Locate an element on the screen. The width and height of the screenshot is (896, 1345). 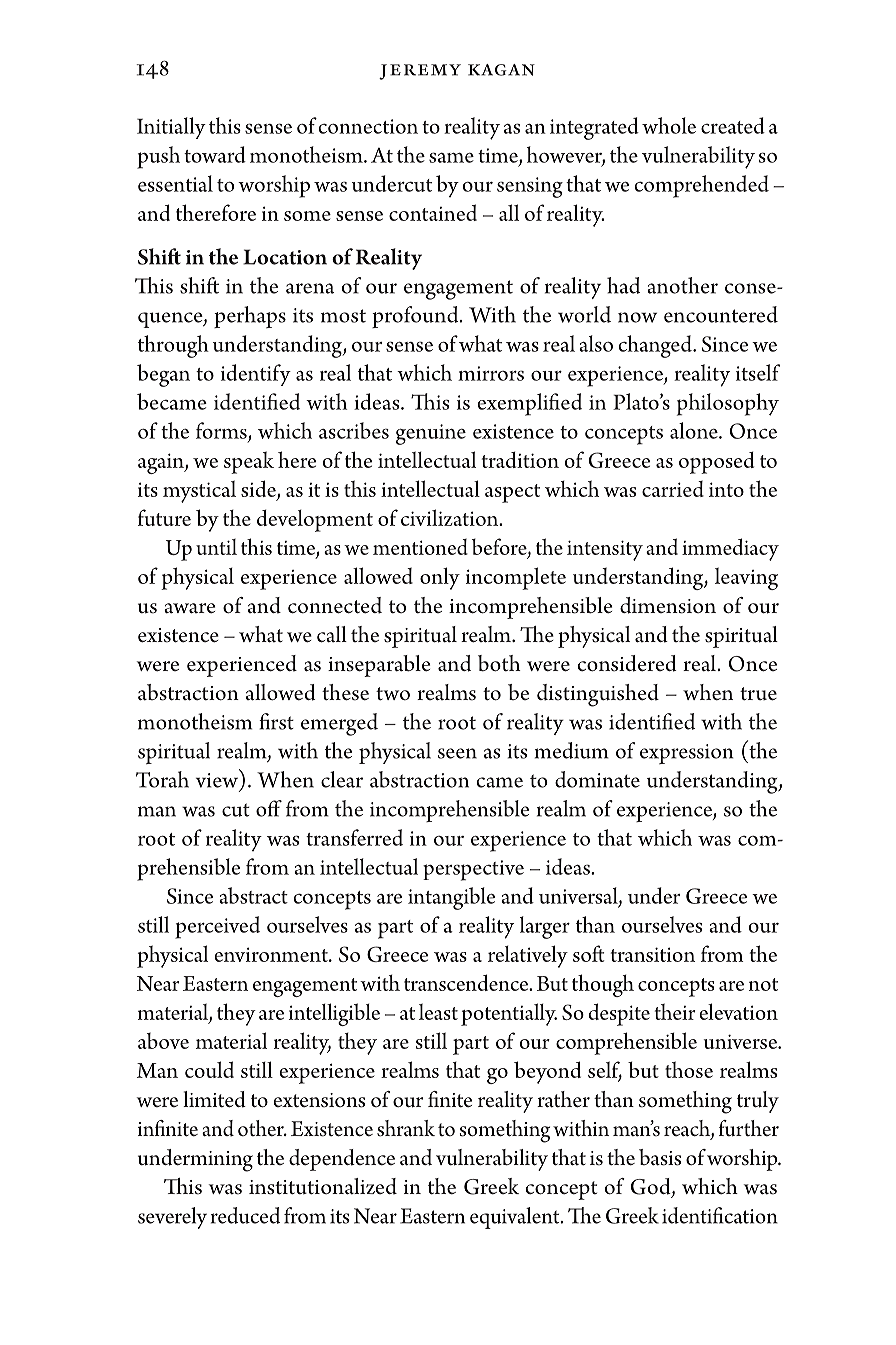
profound is located at coordinates (416, 317).
